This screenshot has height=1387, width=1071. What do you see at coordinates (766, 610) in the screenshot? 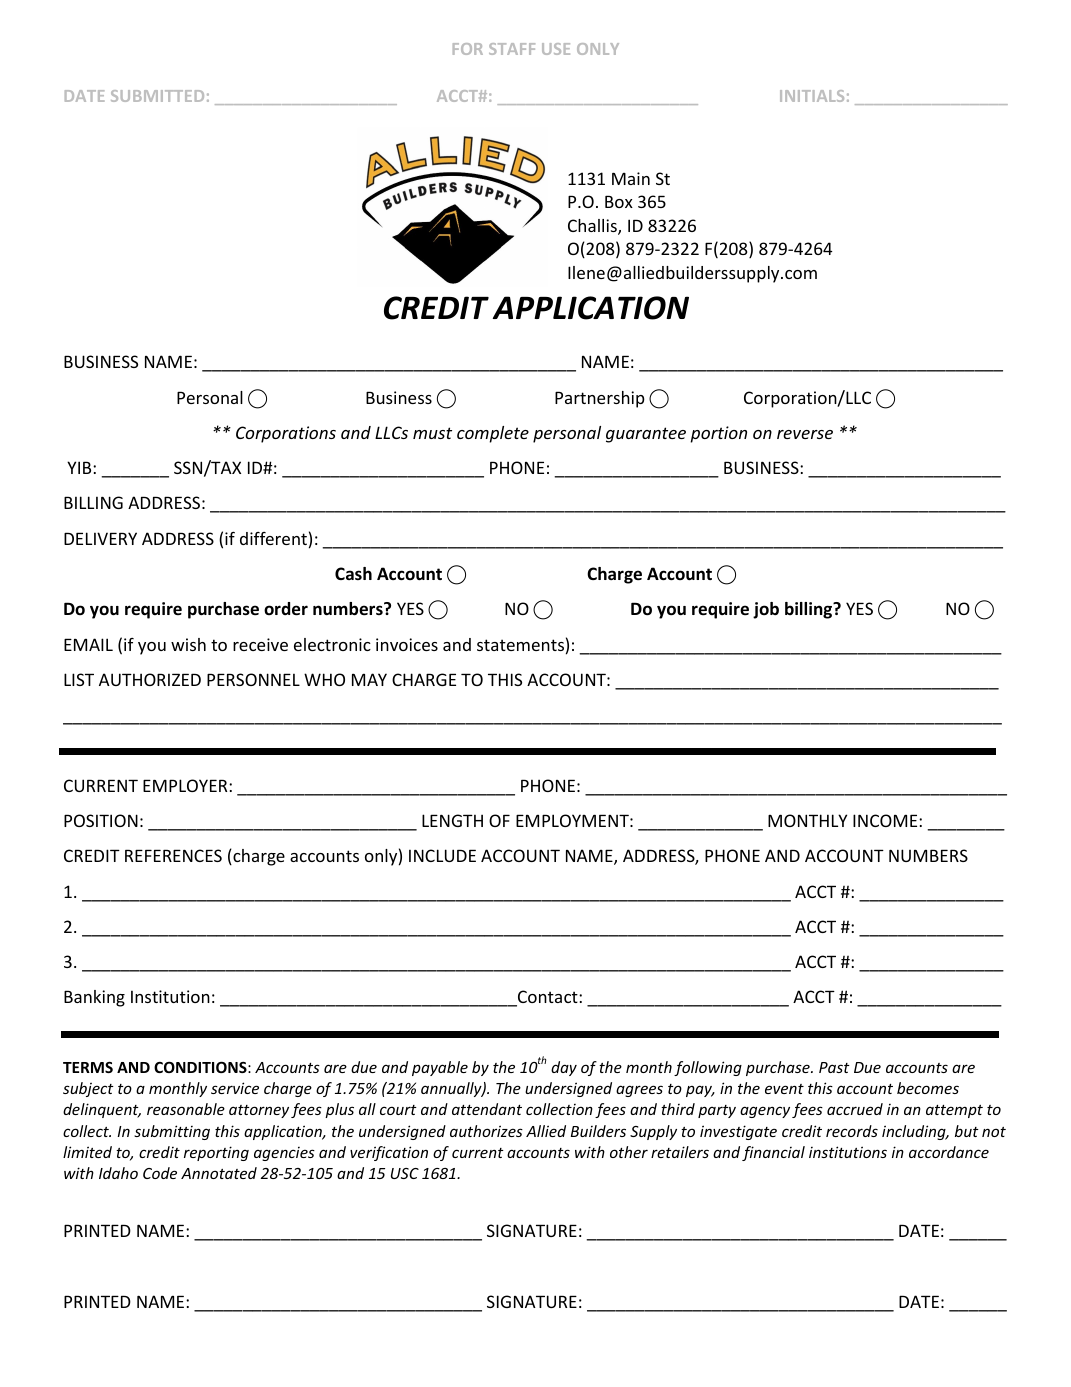
I see `job` at bounding box center [766, 610].
